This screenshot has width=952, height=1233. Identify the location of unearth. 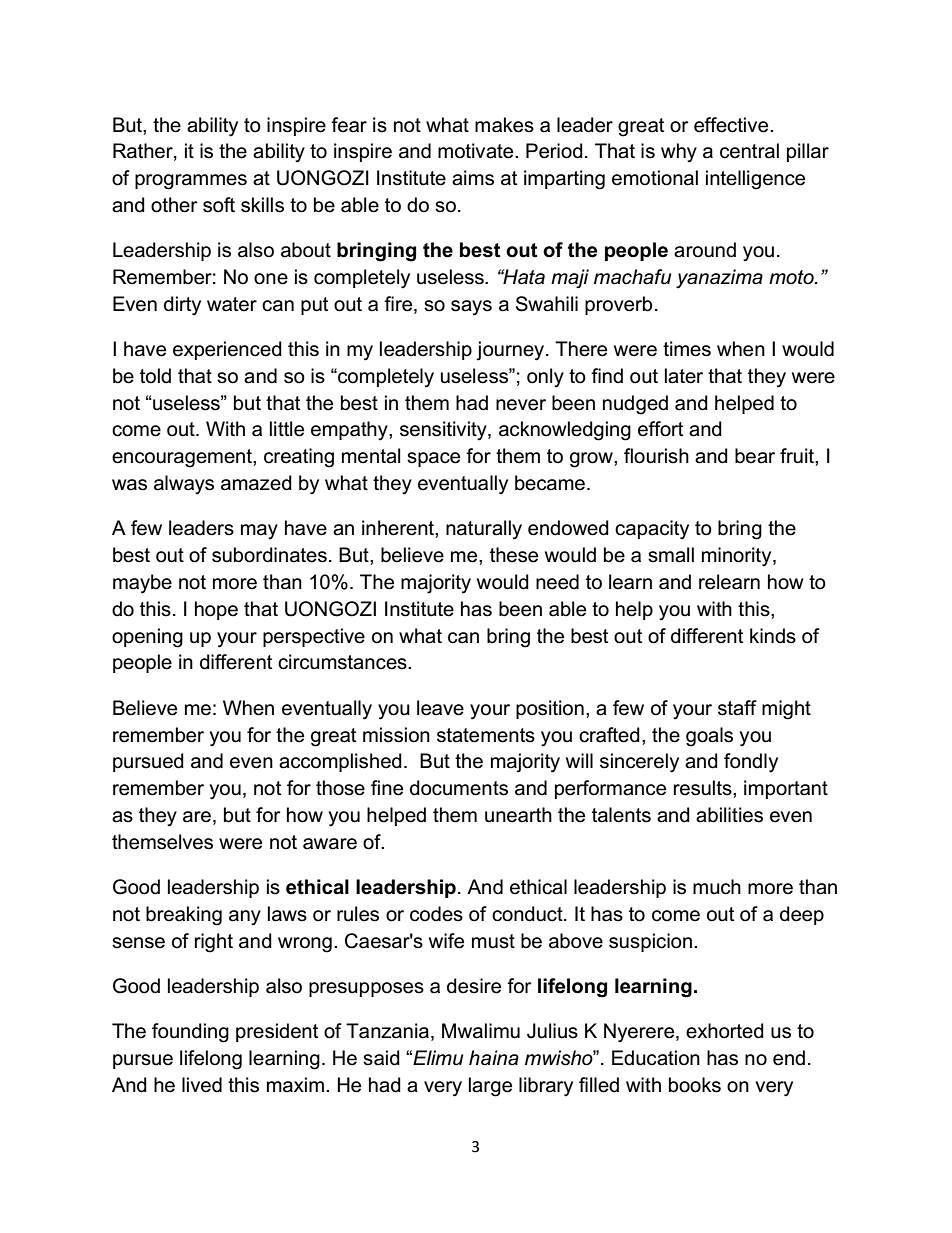
(518, 815).
